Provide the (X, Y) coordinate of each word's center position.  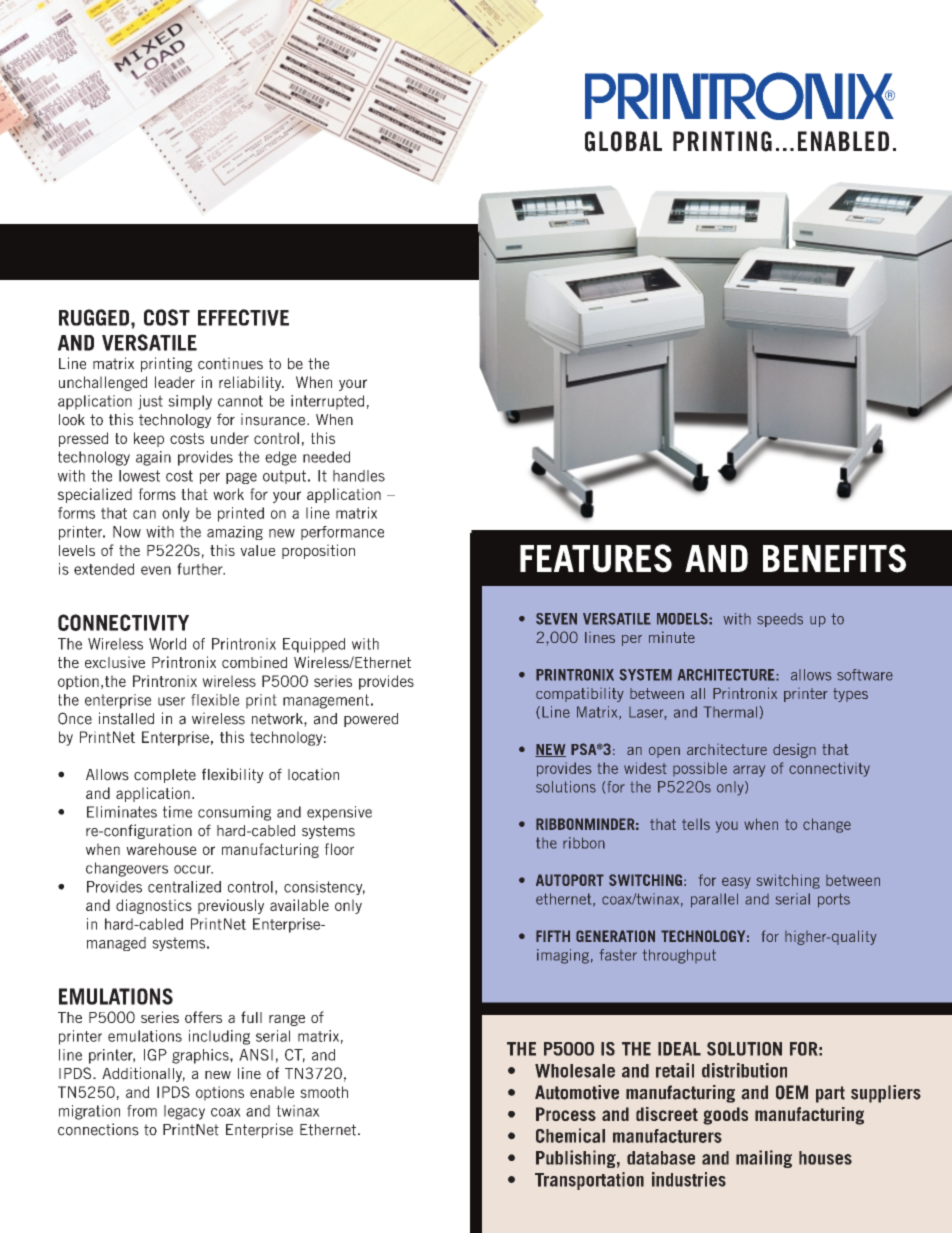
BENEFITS (834, 558)
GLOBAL (623, 141)
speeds (780, 620)
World (167, 644)
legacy (184, 1112)
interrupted (327, 402)
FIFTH (553, 936)
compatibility (580, 694)
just (150, 402)
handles (359, 476)
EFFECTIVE (243, 317)
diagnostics (154, 906)
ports (834, 900)
